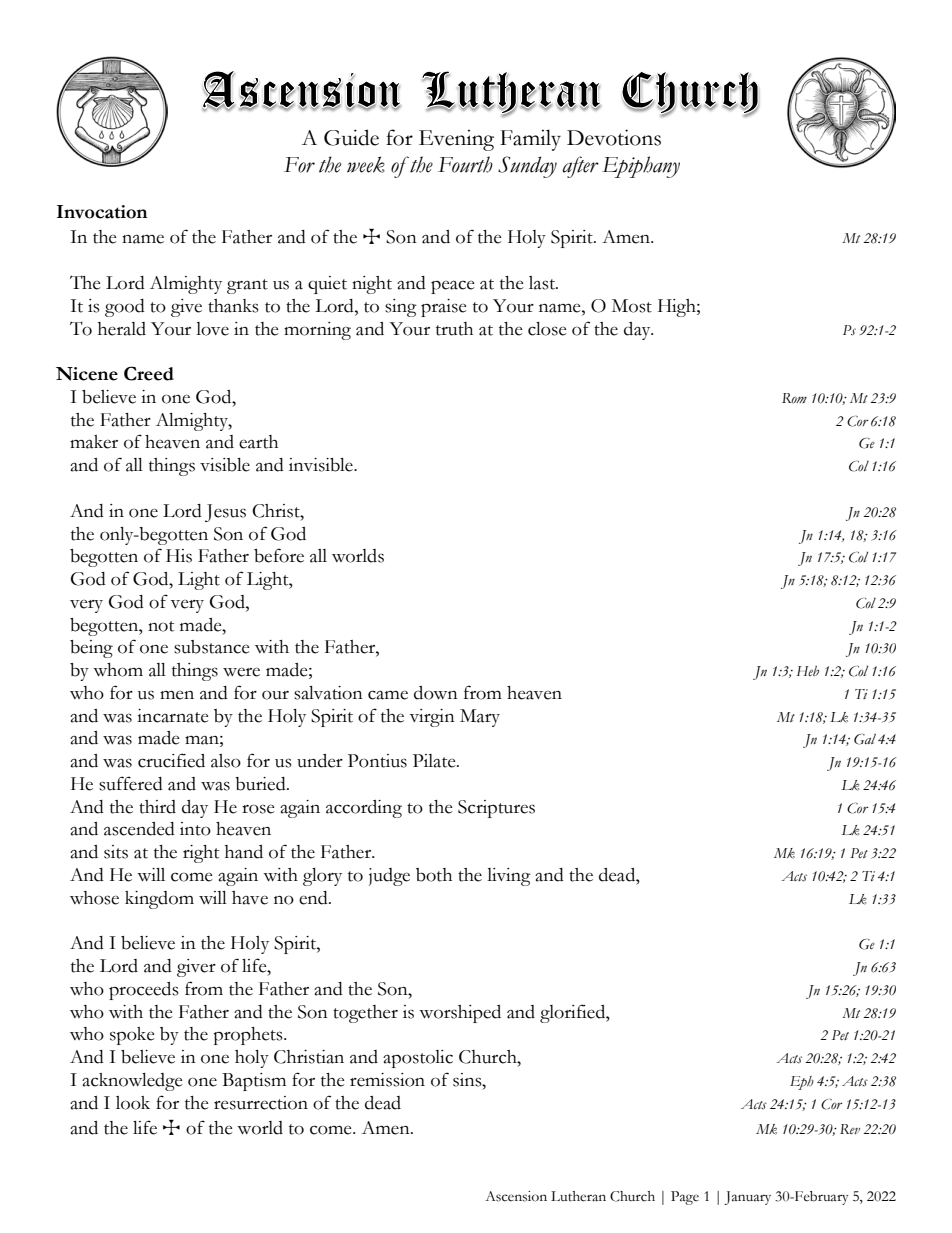  I want to click on truth, so click(454, 329).
